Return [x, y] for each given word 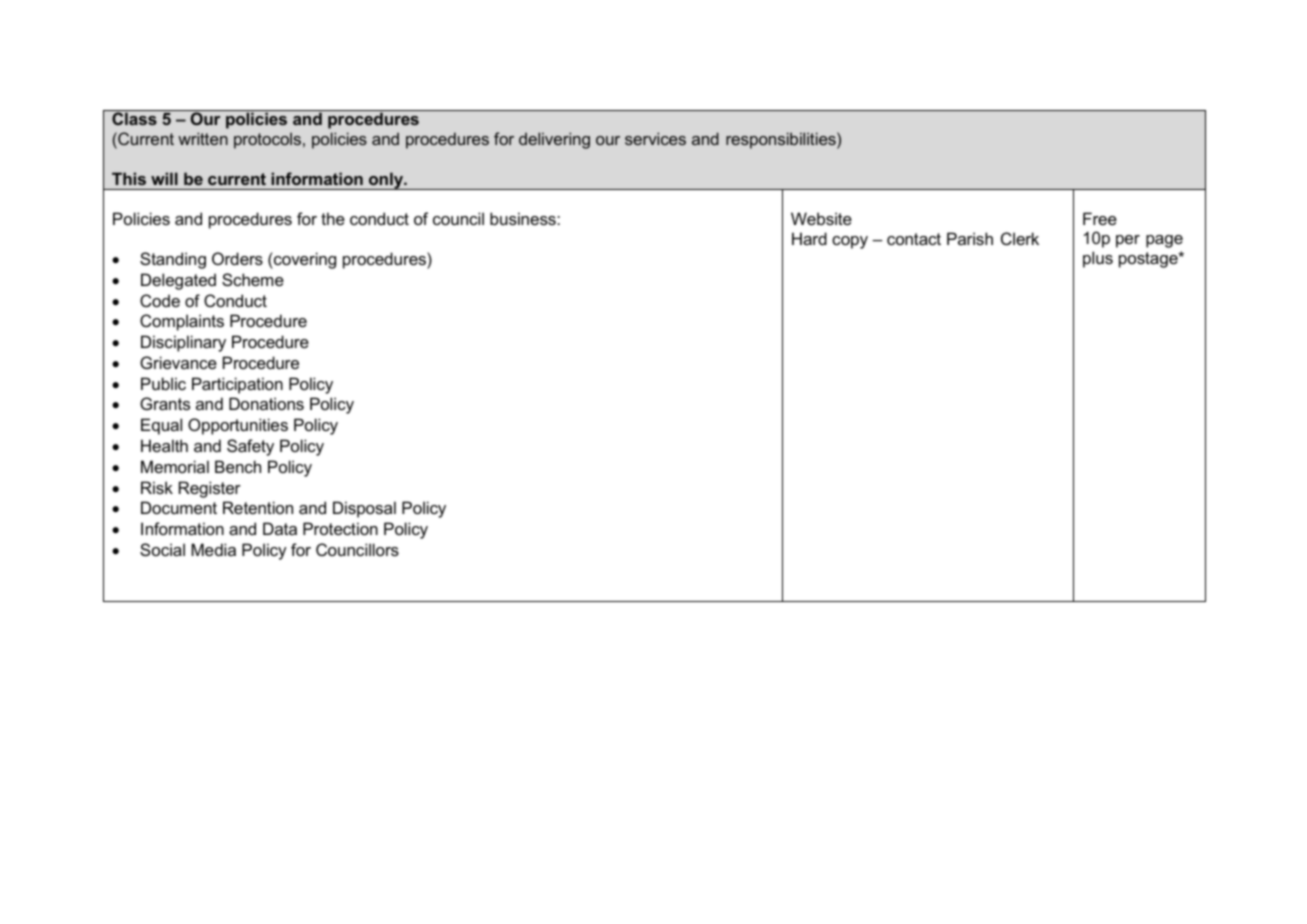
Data [280, 528]
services [655, 138]
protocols [269, 140]
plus [1098, 259]
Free [1100, 218]
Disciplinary [183, 343]
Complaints [182, 322]
